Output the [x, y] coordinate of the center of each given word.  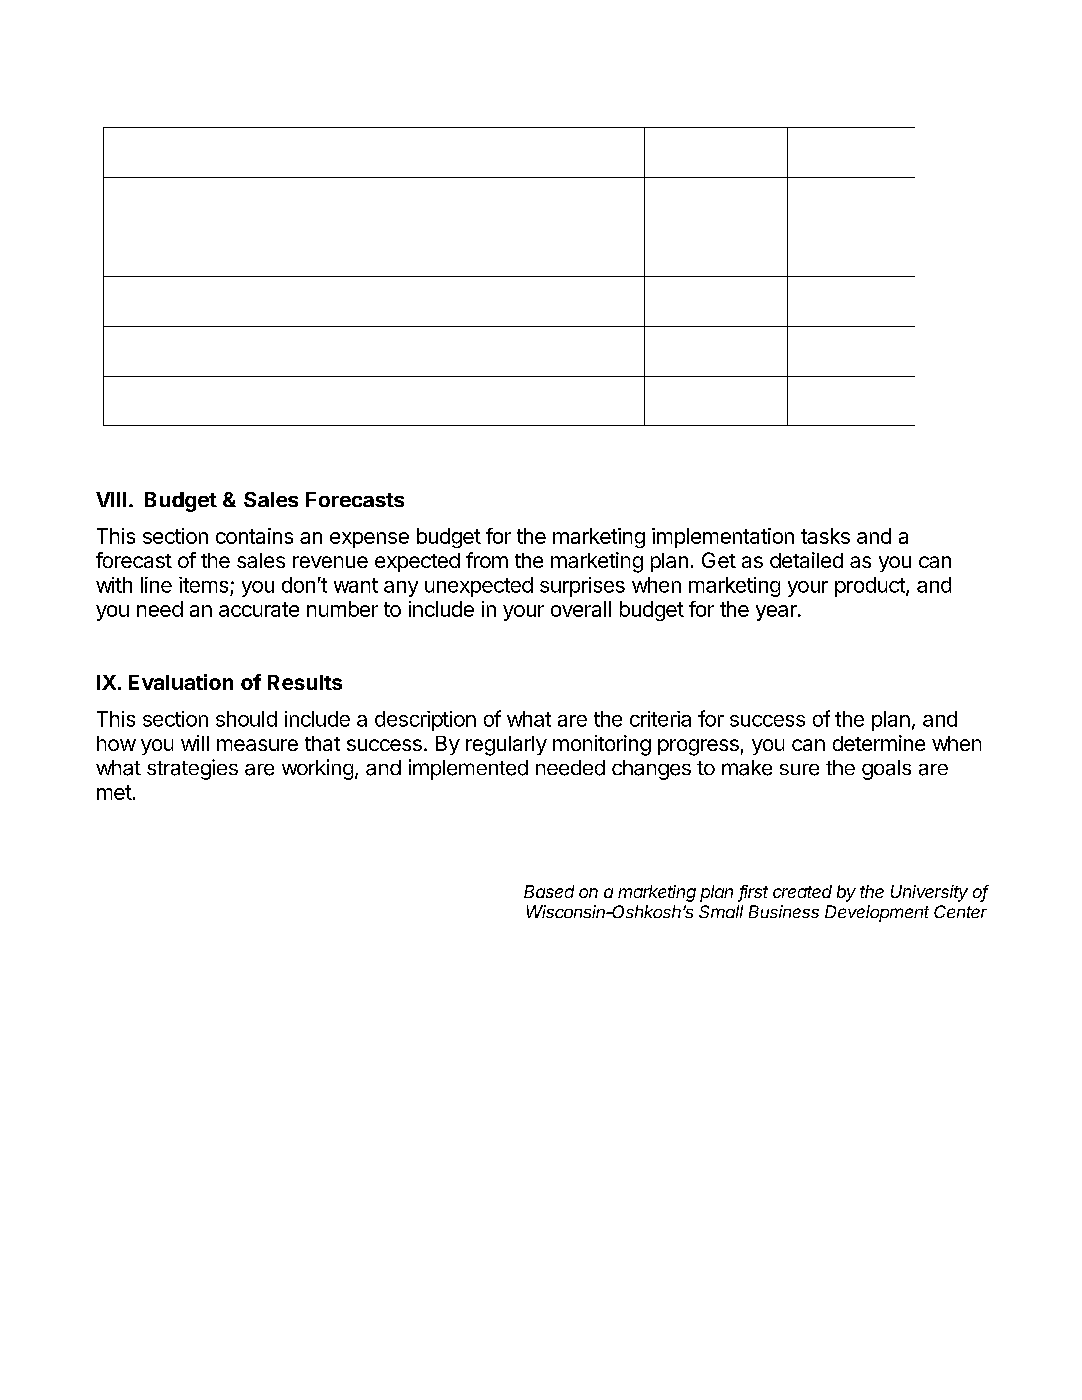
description [425, 721]
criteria [660, 719]
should [246, 719]
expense [369, 540]
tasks [825, 536]
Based [549, 891]
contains [254, 536]
